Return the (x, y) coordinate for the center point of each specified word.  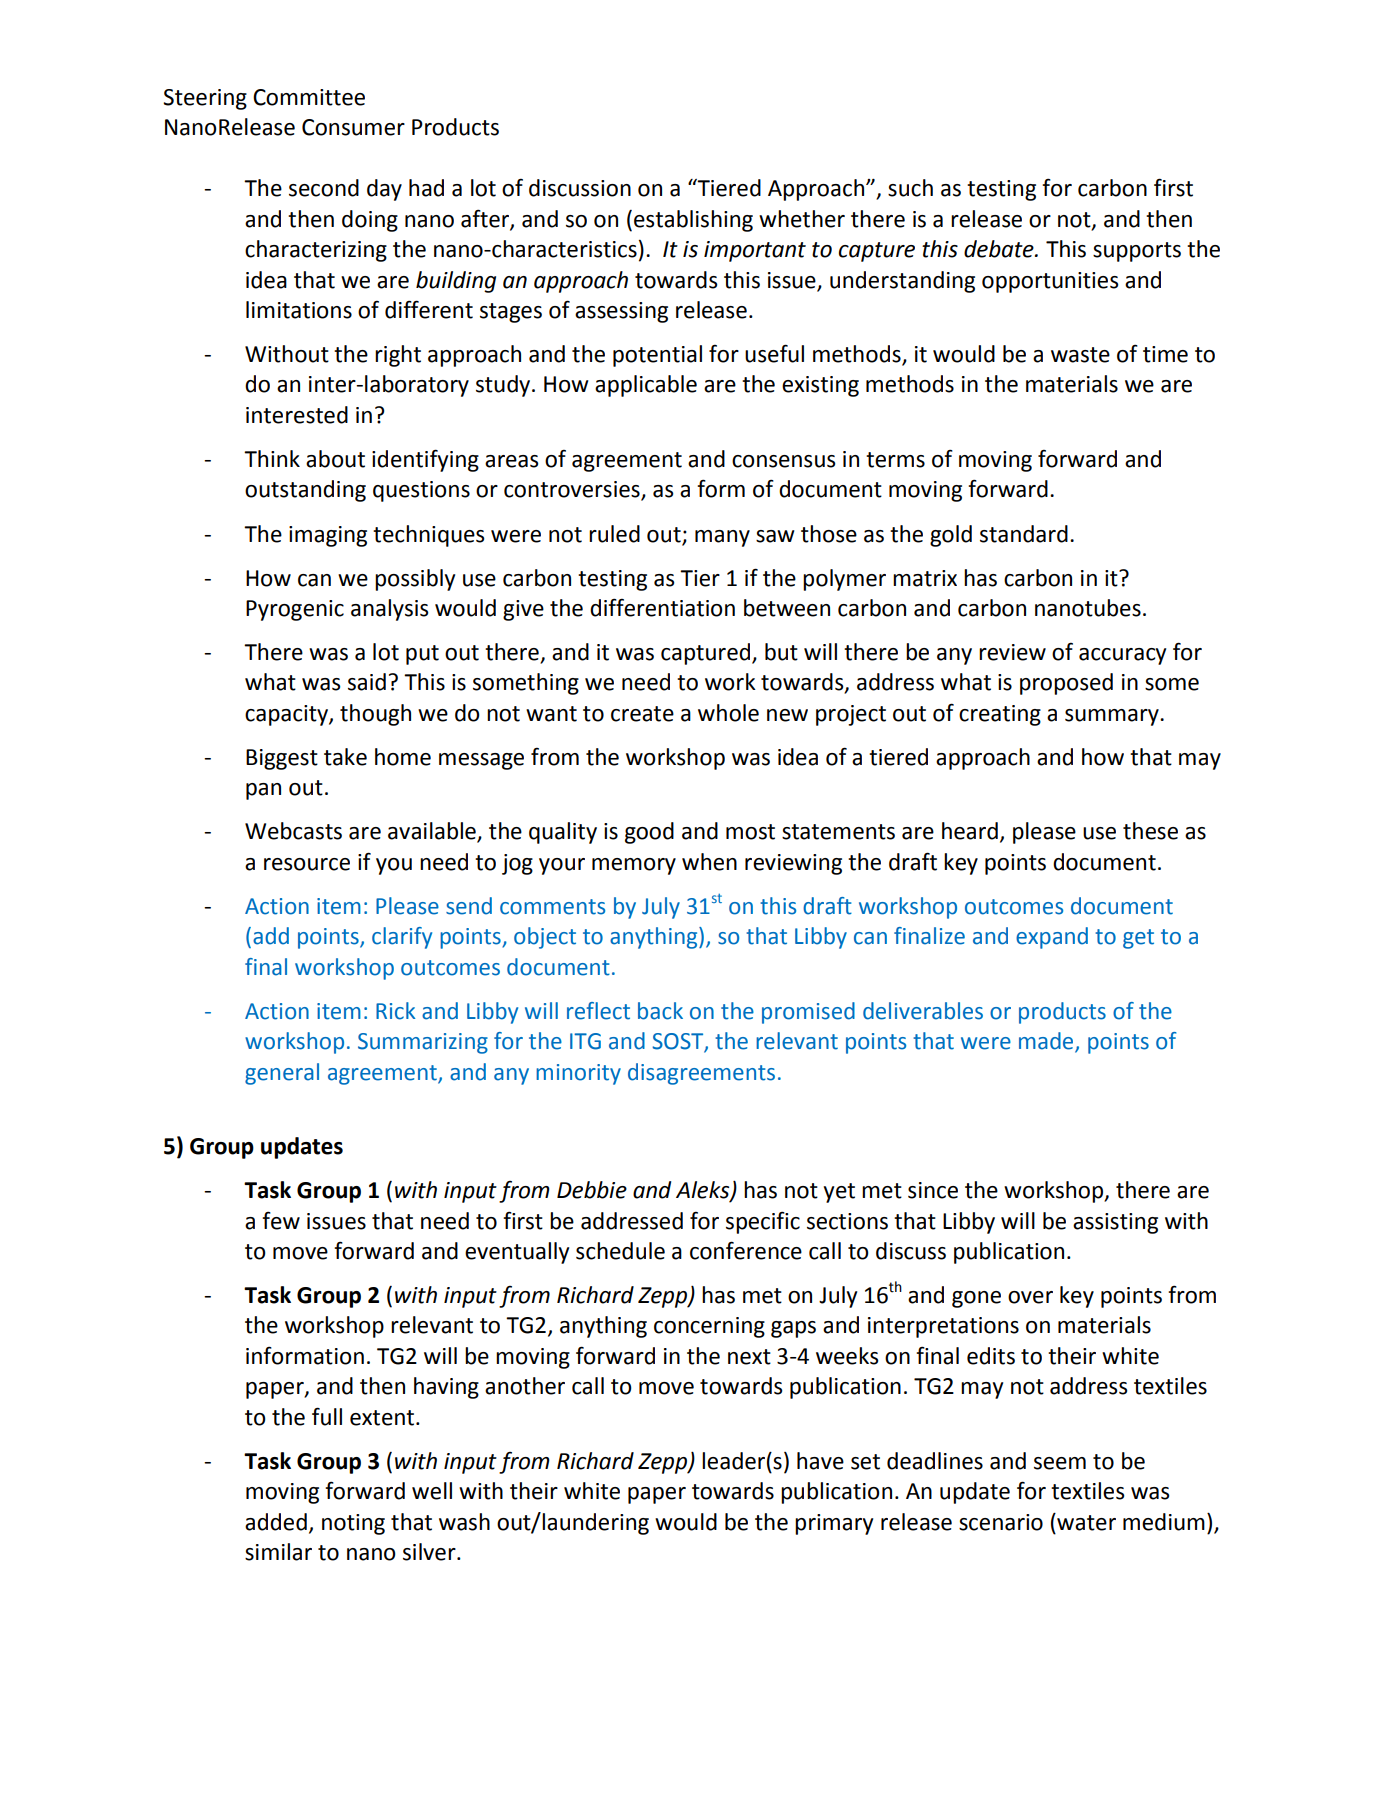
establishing (693, 221)
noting (353, 1524)
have (820, 1461)
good (649, 833)
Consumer (353, 127)
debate (1000, 249)
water (1085, 1522)
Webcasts (293, 831)
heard (970, 831)
